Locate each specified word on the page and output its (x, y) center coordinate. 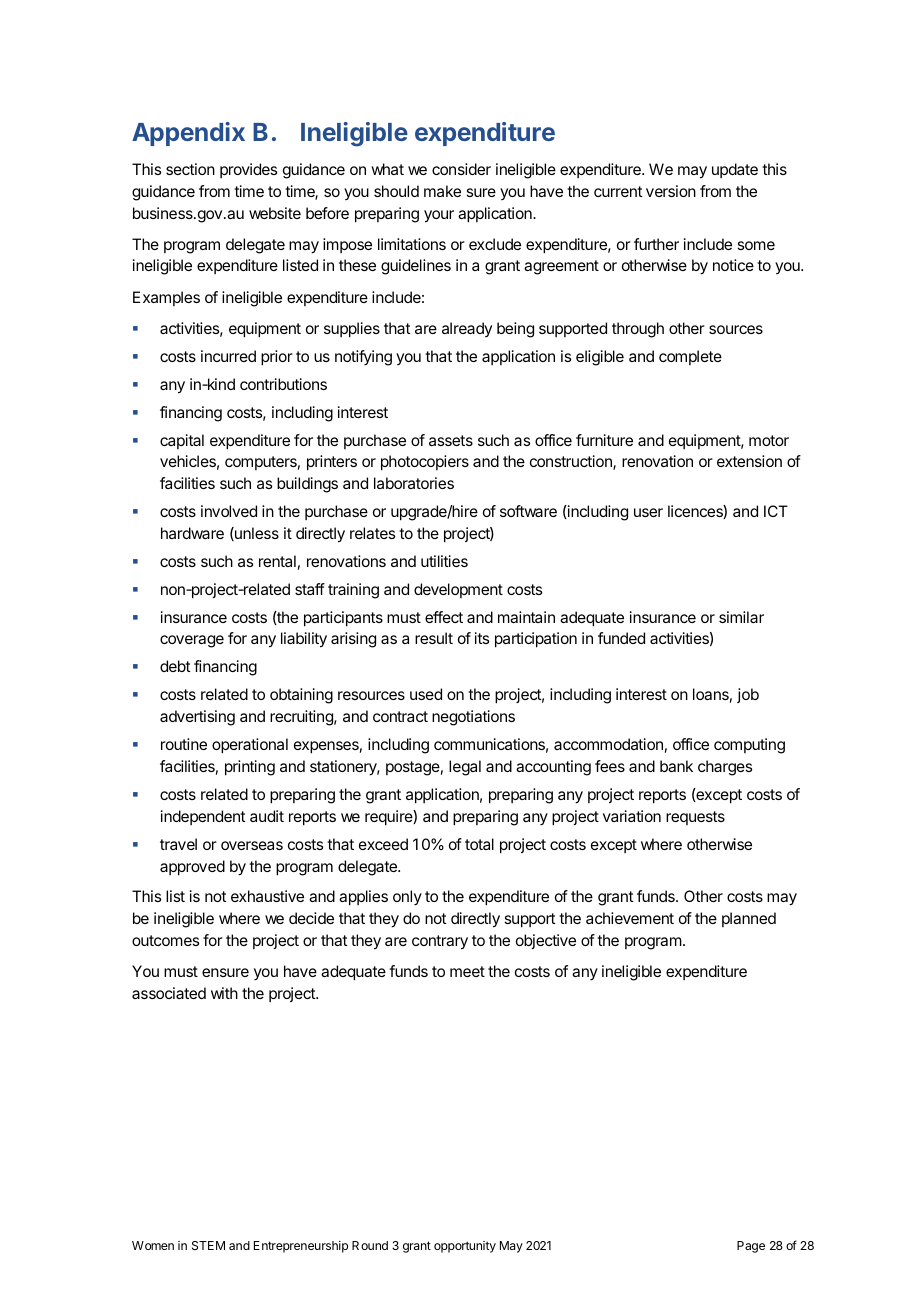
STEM (208, 1245)
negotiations (473, 718)
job (748, 695)
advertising (197, 718)
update (735, 170)
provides (248, 170)
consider (461, 169)
